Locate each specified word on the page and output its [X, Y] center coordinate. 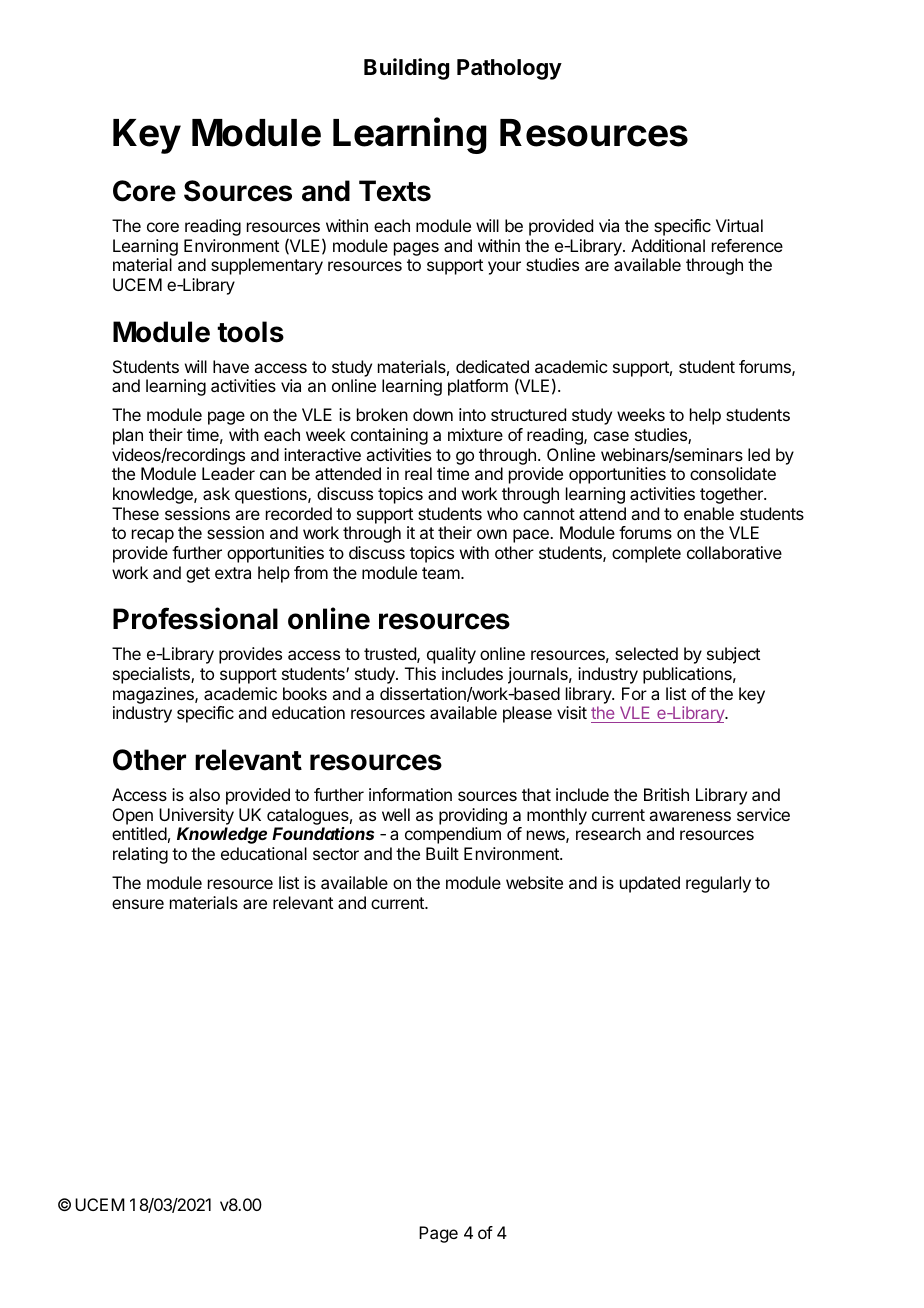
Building [406, 69]
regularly [718, 884]
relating [140, 855]
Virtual [739, 225]
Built [442, 853]
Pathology [509, 69]
